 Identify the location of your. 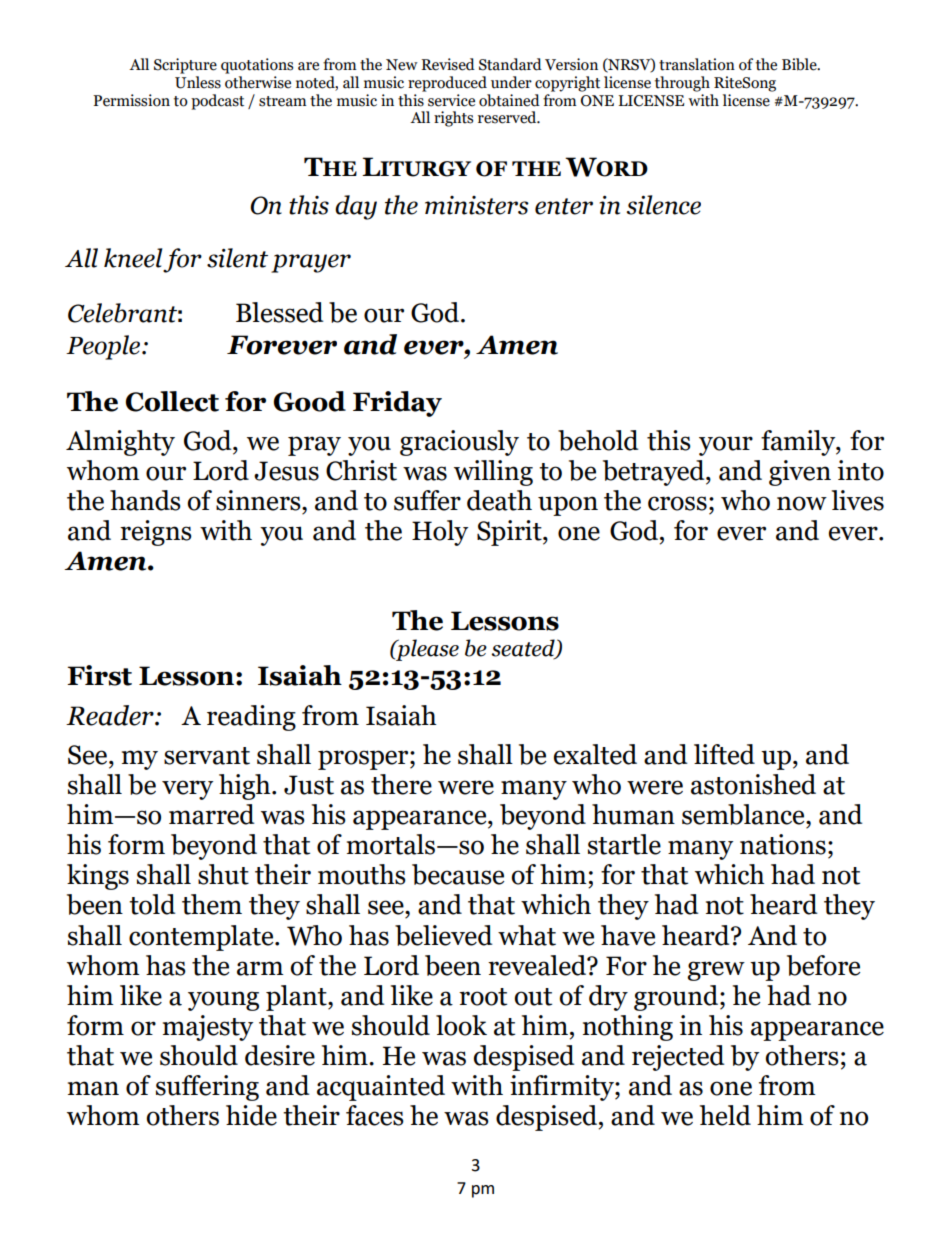
(726, 446).
